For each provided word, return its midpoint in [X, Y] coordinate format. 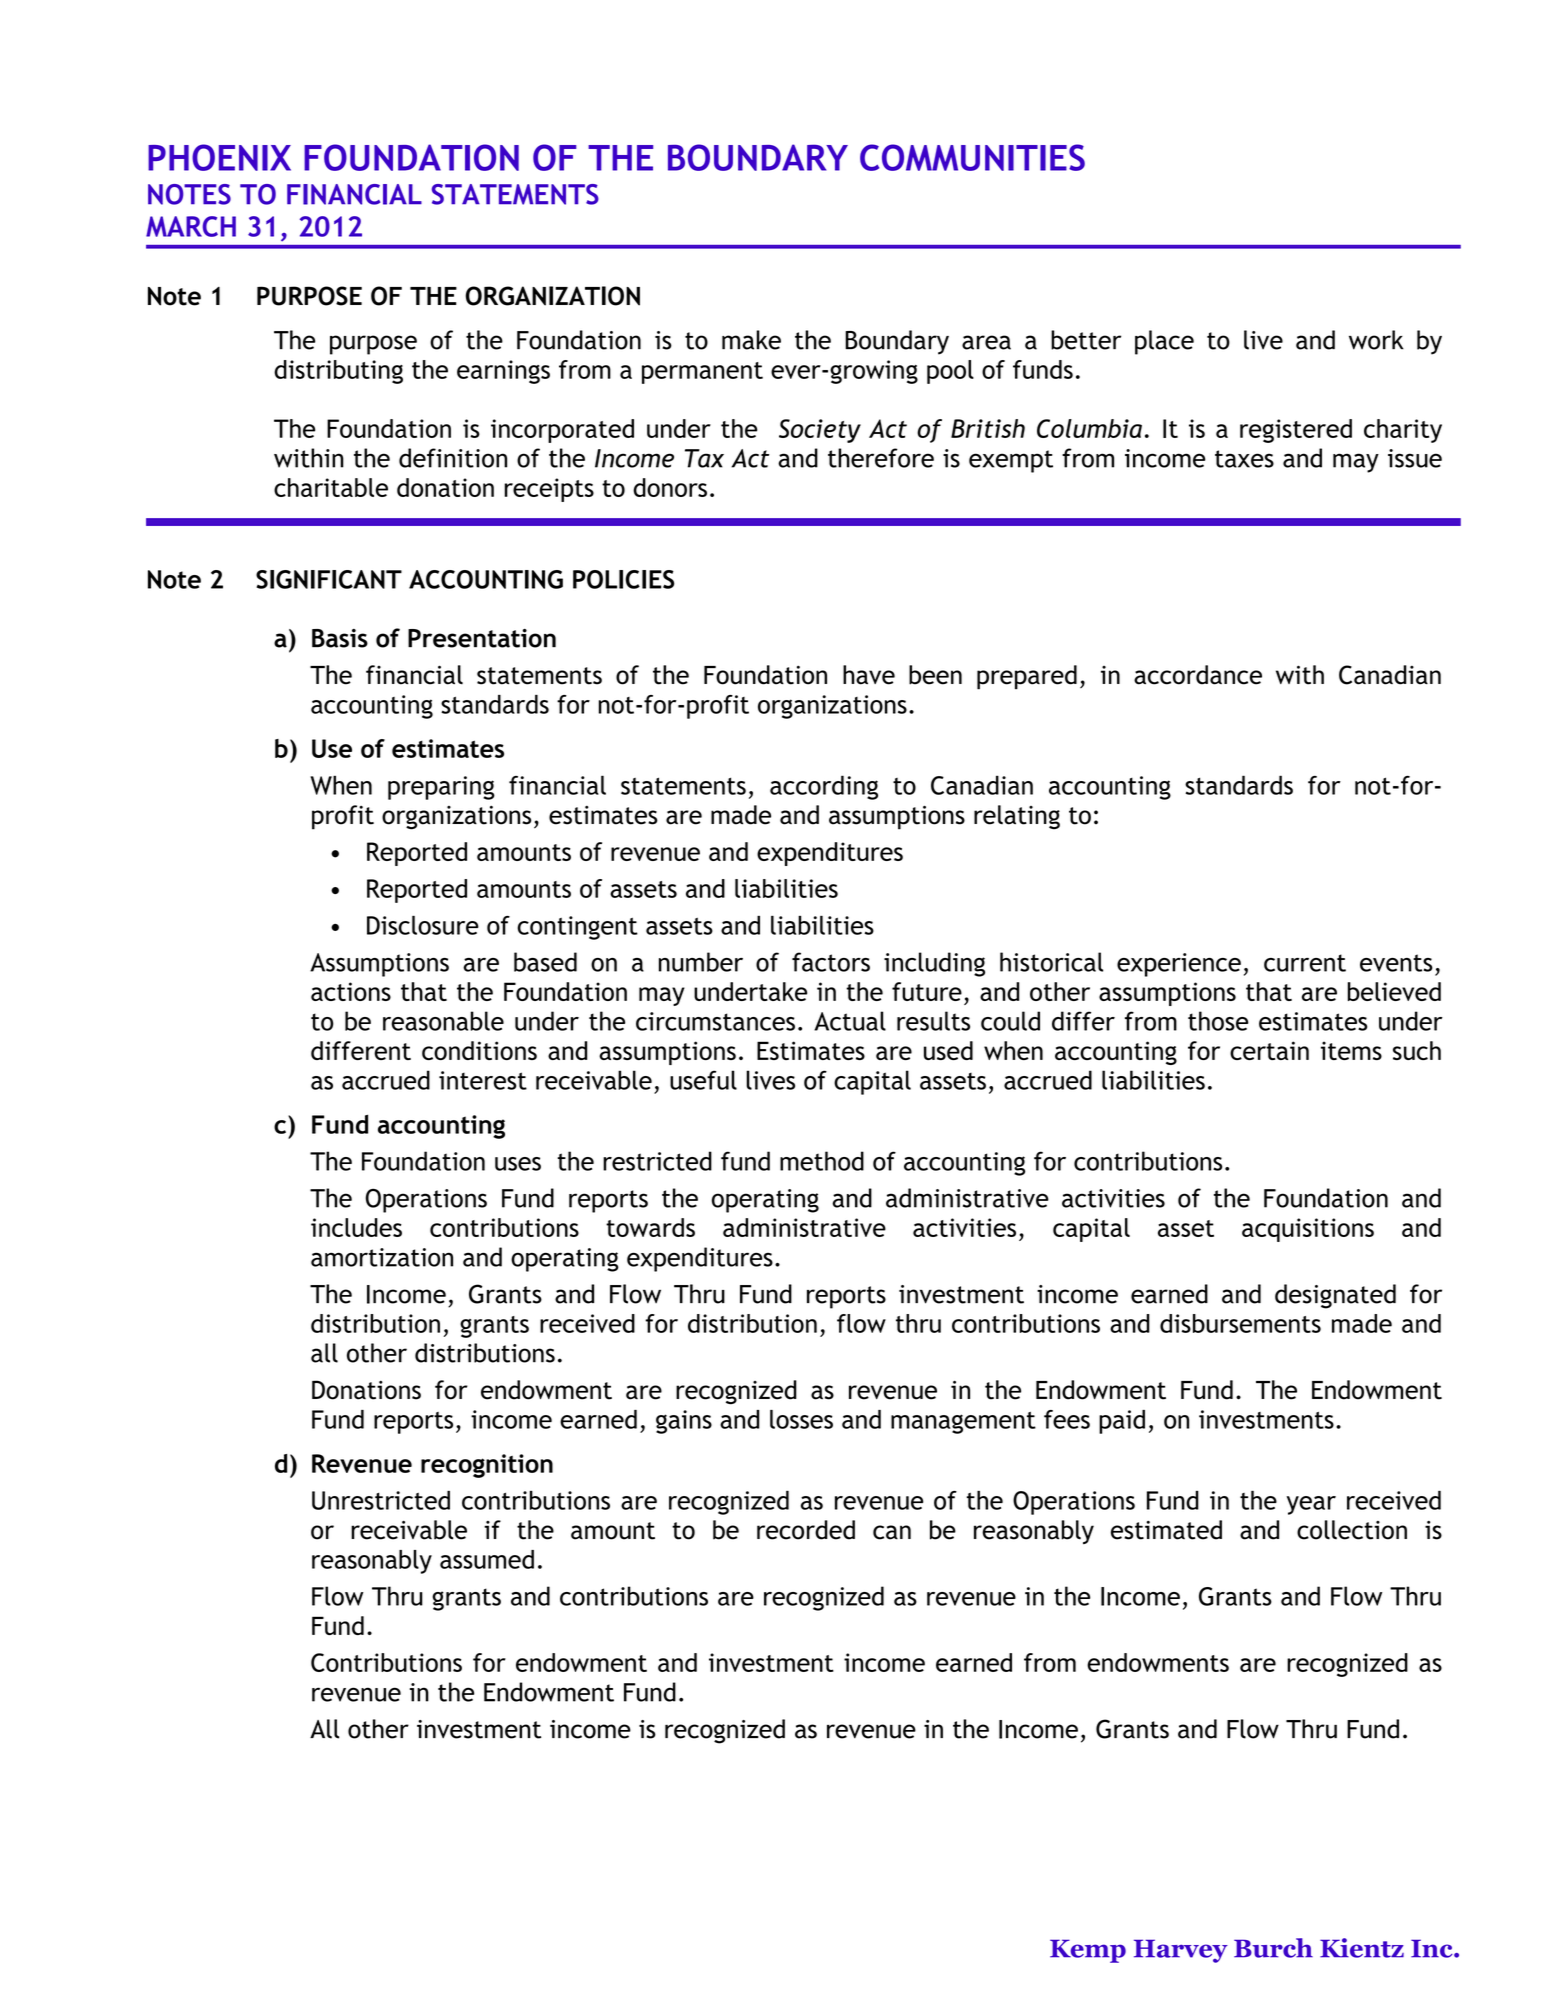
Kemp [1088, 1951]
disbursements [1240, 1323]
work [1376, 340]
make [751, 340]
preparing [441, 788]
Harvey [1181, 1951]
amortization [382, 1257]
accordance [1198, 675]
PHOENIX [219, 157]
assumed [487, 1559]
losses [801, 1419]
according [824, 787]
